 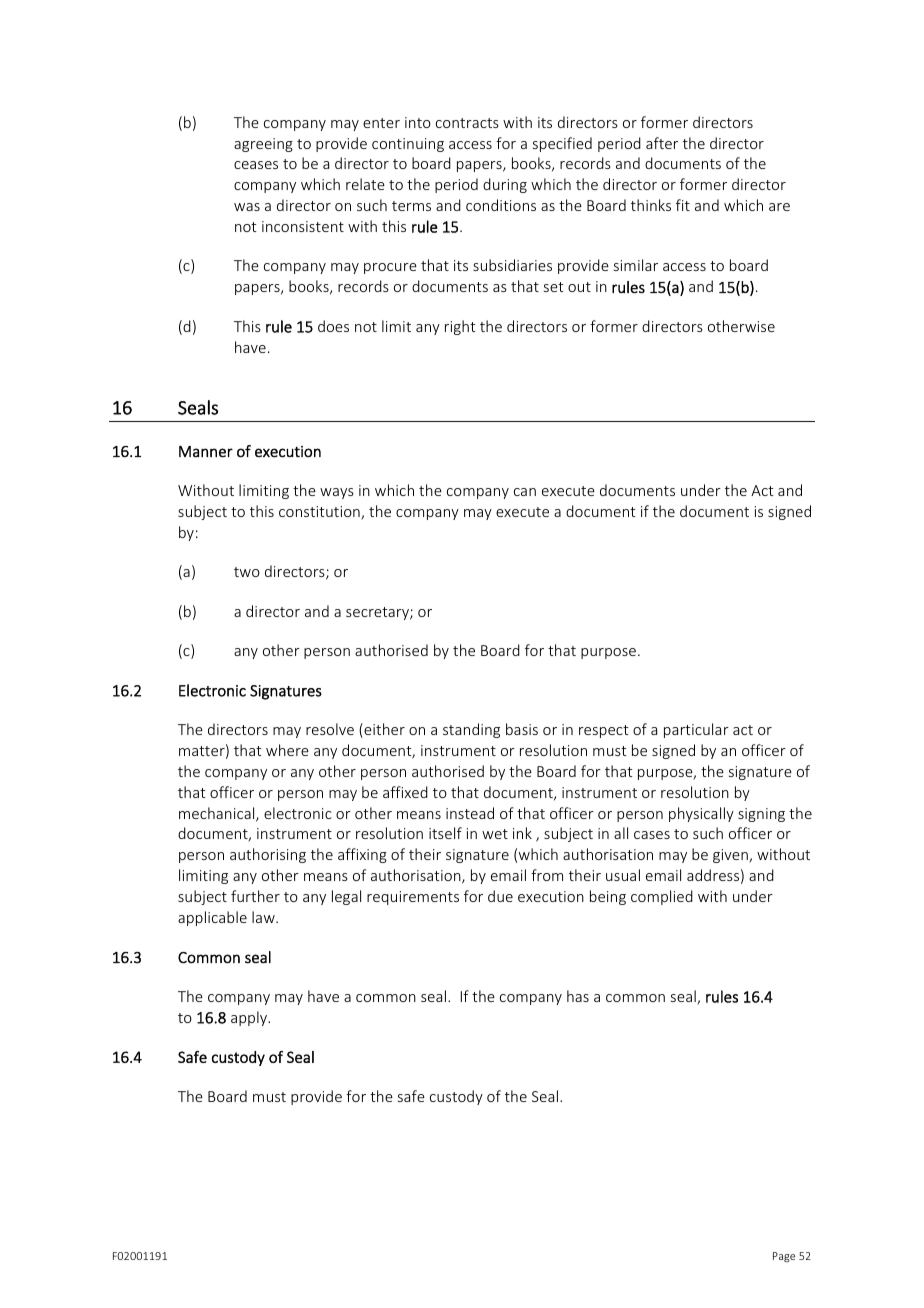 I want to click on after, so click(x=662, y=143).
